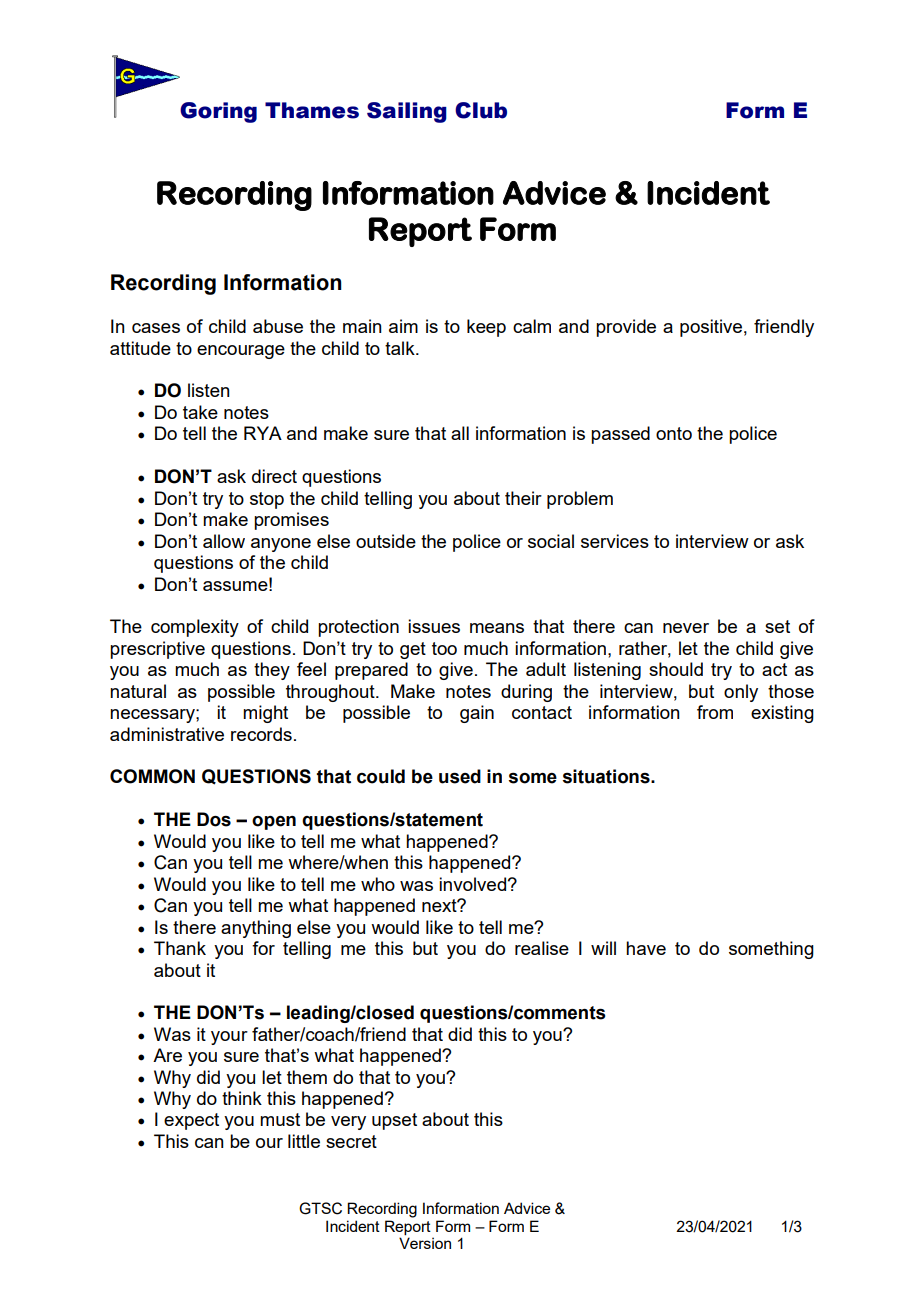  Describe the element at coordinates (626, 328) in the page. I see `provide` at that location.
